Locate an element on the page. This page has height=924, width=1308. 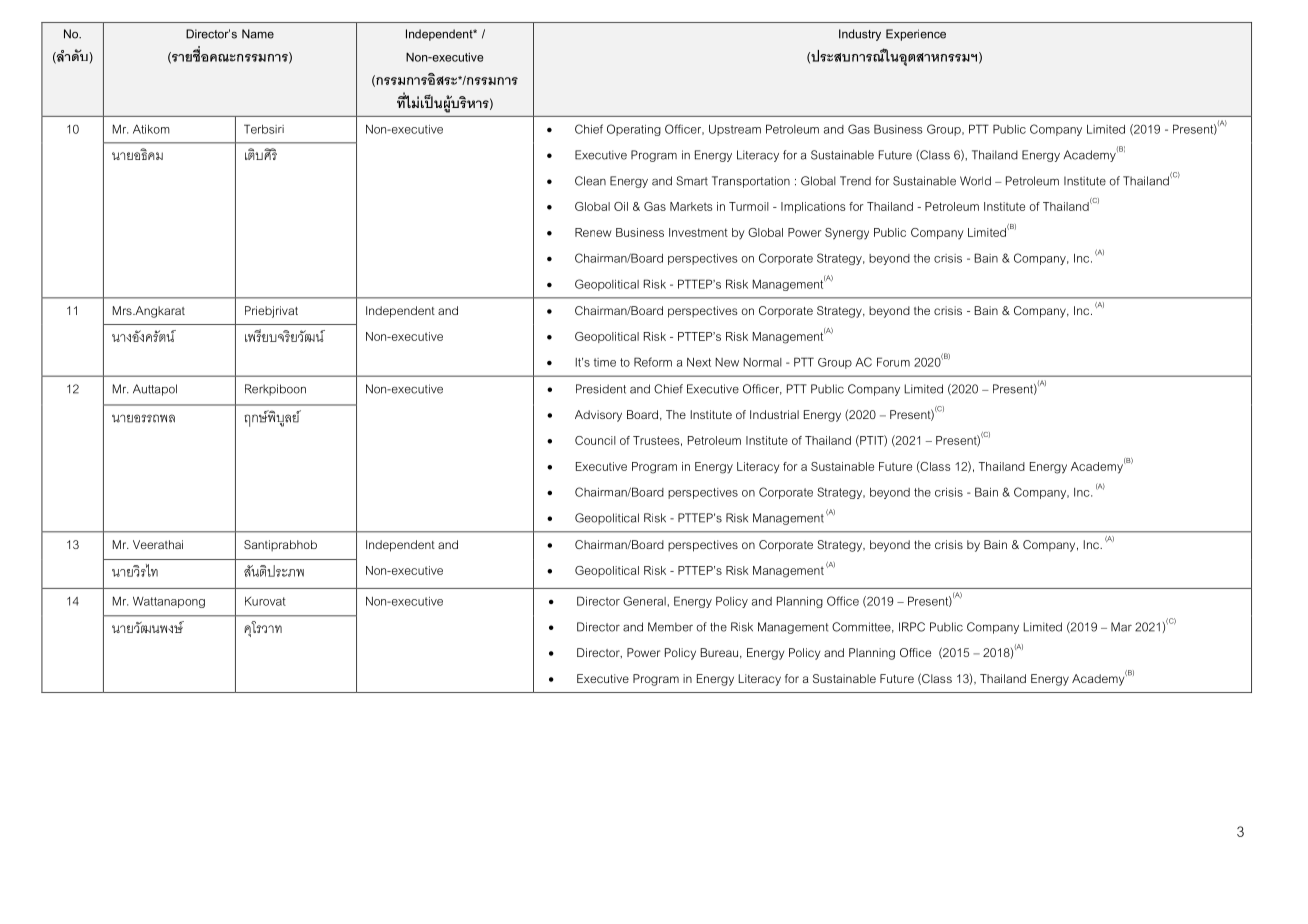
Council is located at coordinates (595, 440).
